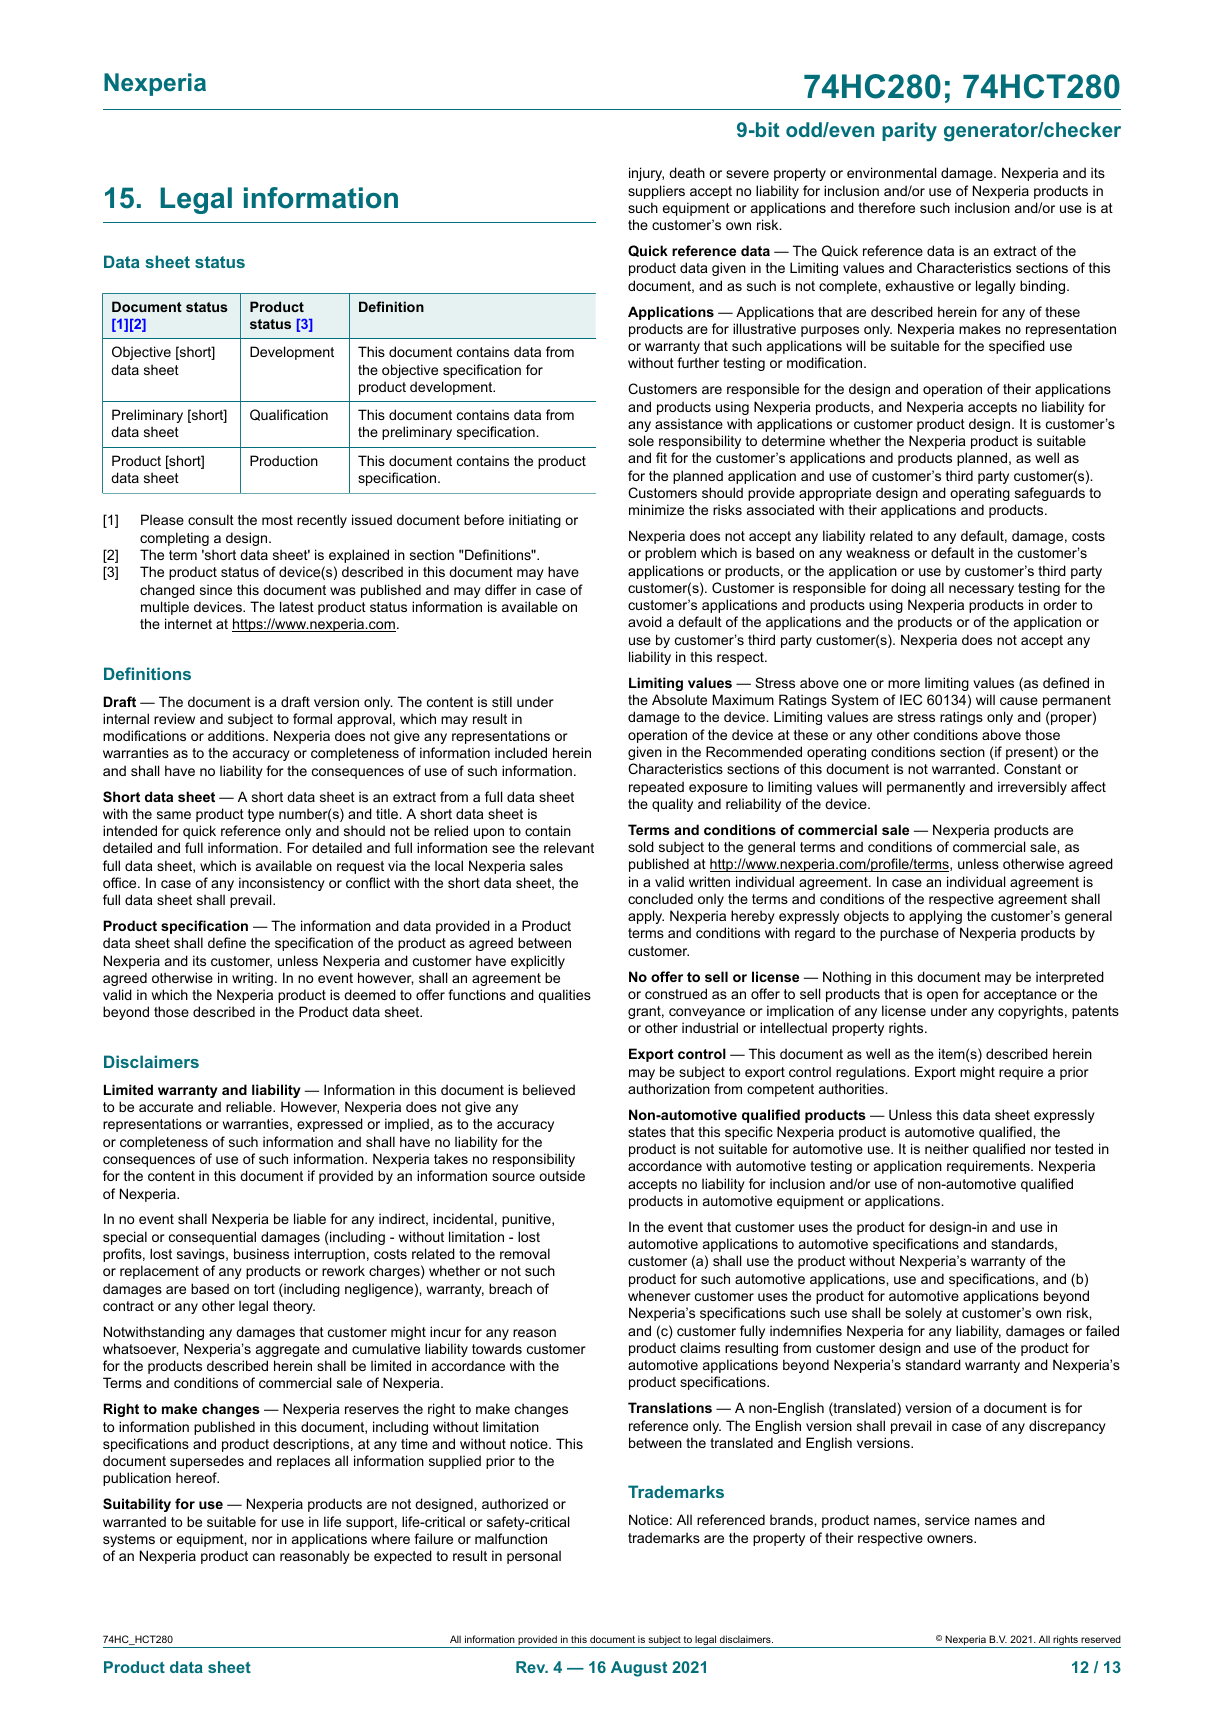  I want to click on qualities, so click(565, 996).
